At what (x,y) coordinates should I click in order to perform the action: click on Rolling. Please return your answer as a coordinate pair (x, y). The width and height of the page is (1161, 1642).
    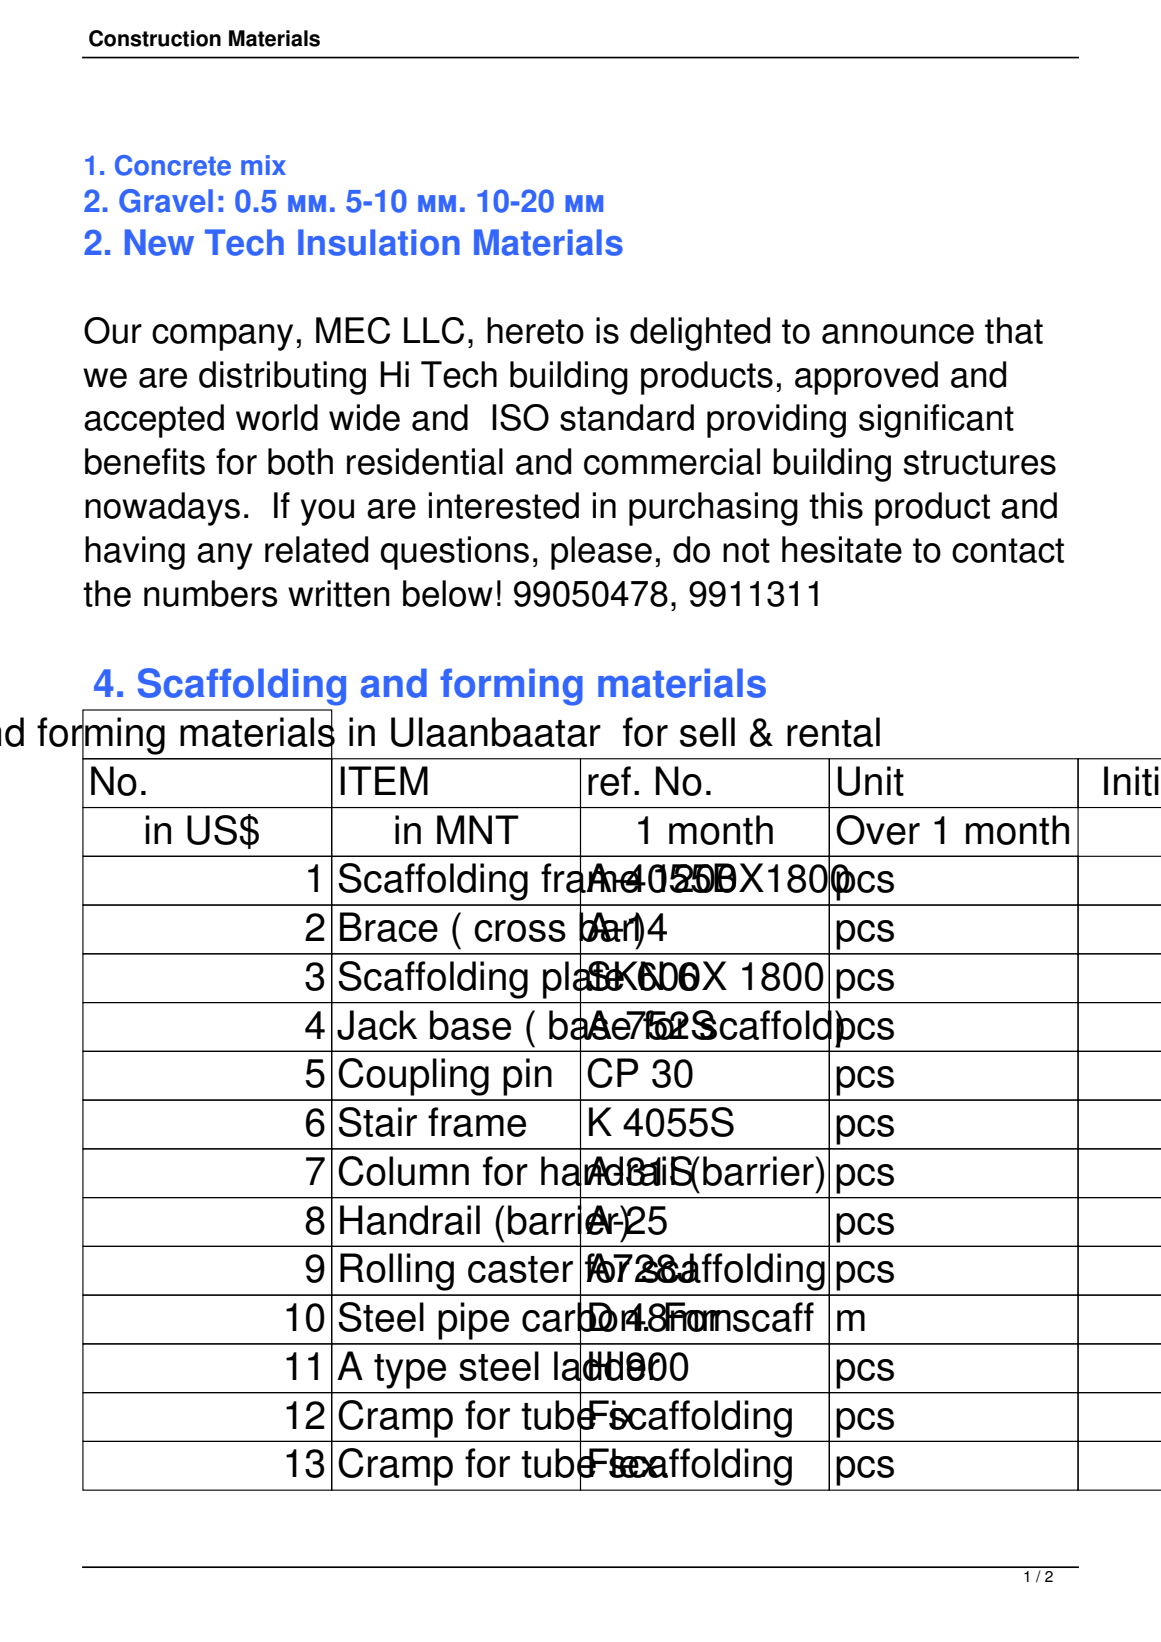
    Looking at the image, I should click on (397, 1272).
